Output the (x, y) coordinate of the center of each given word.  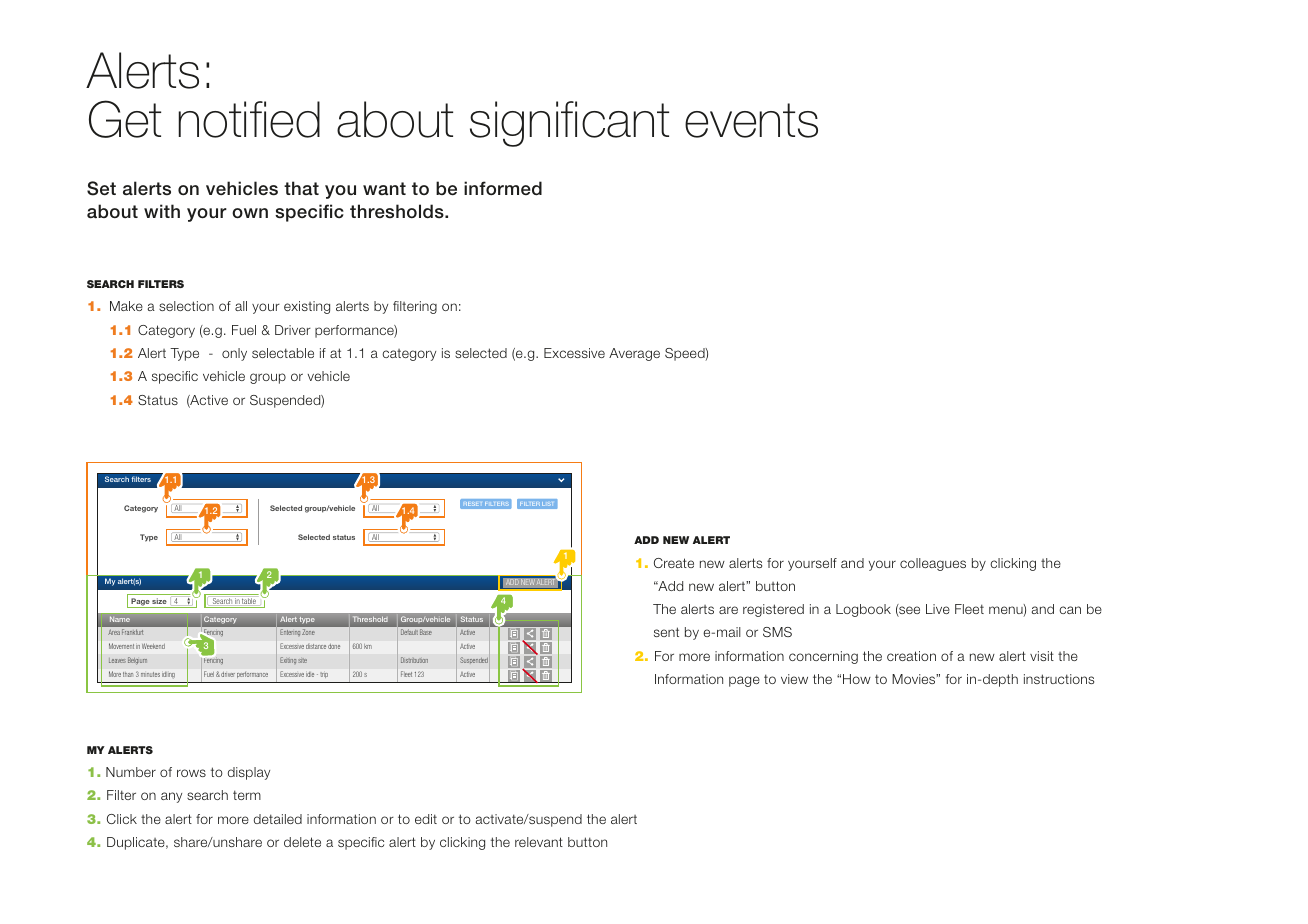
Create (674, 563)
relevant (539, 842)
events (751, 120)
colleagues (933, 564)
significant (569, 124)
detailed (278, 819)
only (234, 354)
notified (249, 119)
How (857, 679)
